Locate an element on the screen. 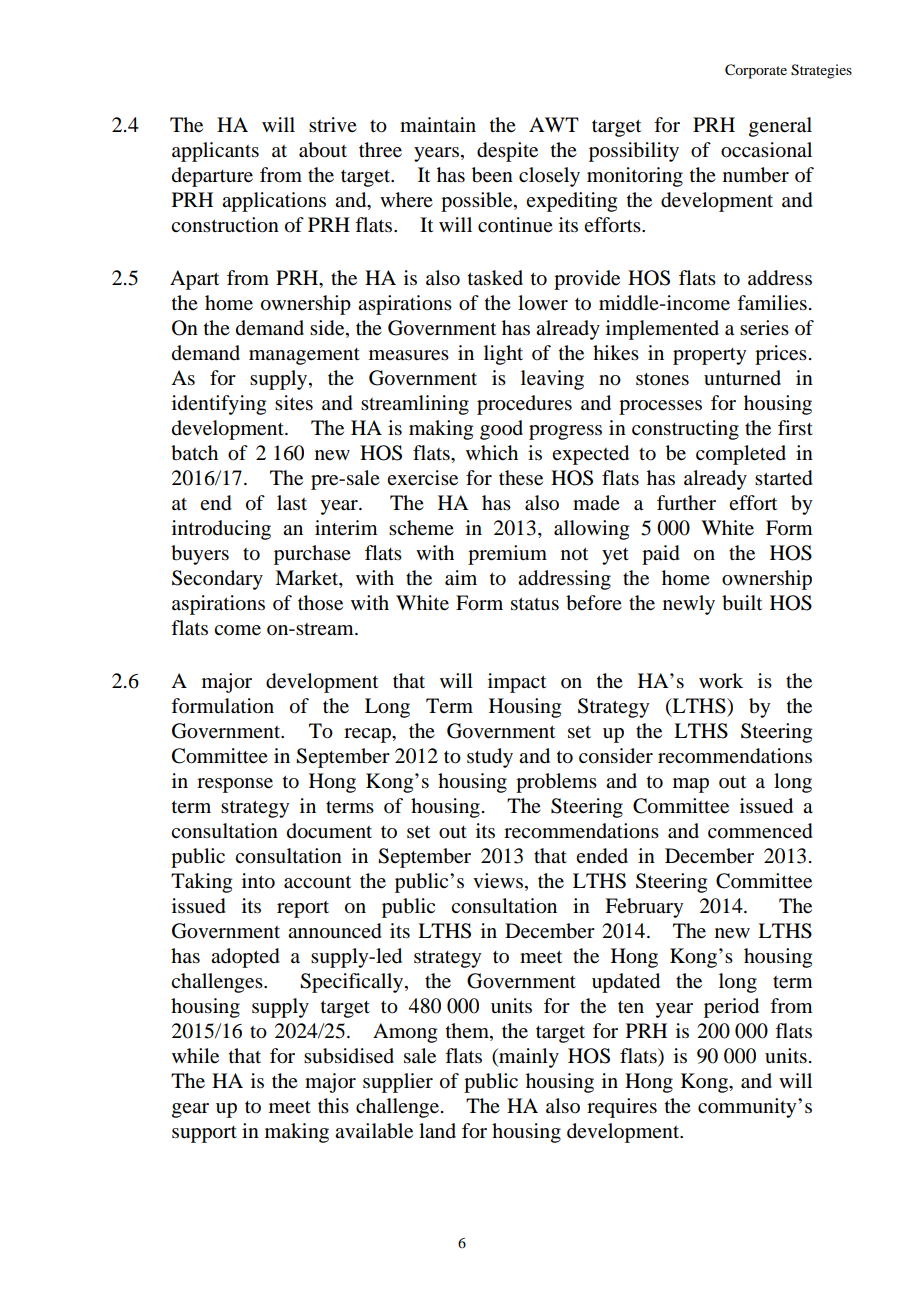 The height and width of the screenshot is (1308, 924). AWT is located at coordinates (554, 124).
